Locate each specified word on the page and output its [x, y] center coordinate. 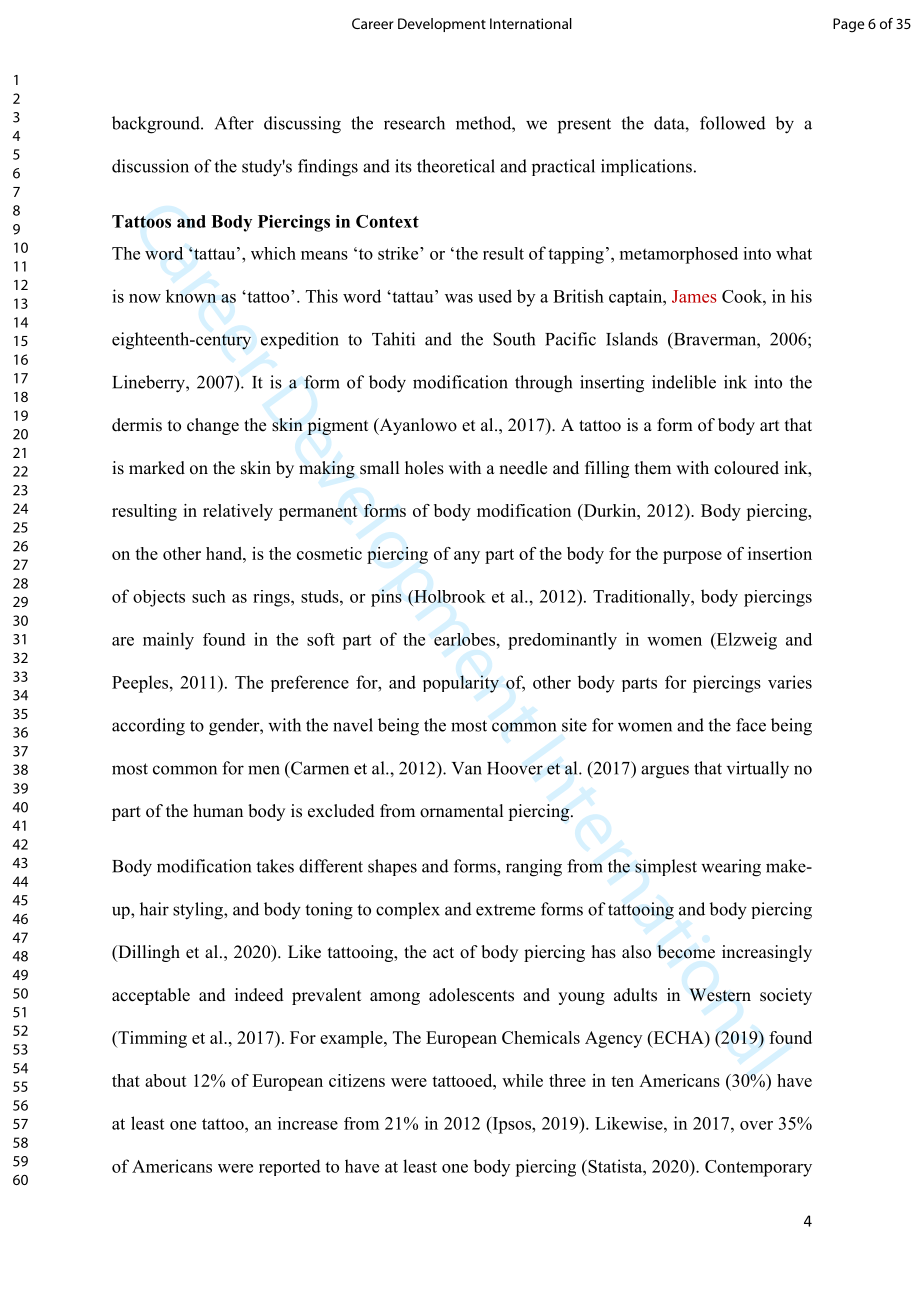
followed [733, 123]
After [234, 123]
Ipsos [511, 1125]
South [514, 339]
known [191, 296]
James [694, 296]
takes [275, 866]
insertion [780, 553]
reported [290, 1167]
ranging [534, 868]
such [209, 596]
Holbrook [449, 596]
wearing [731, 868]
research [414, 123]
